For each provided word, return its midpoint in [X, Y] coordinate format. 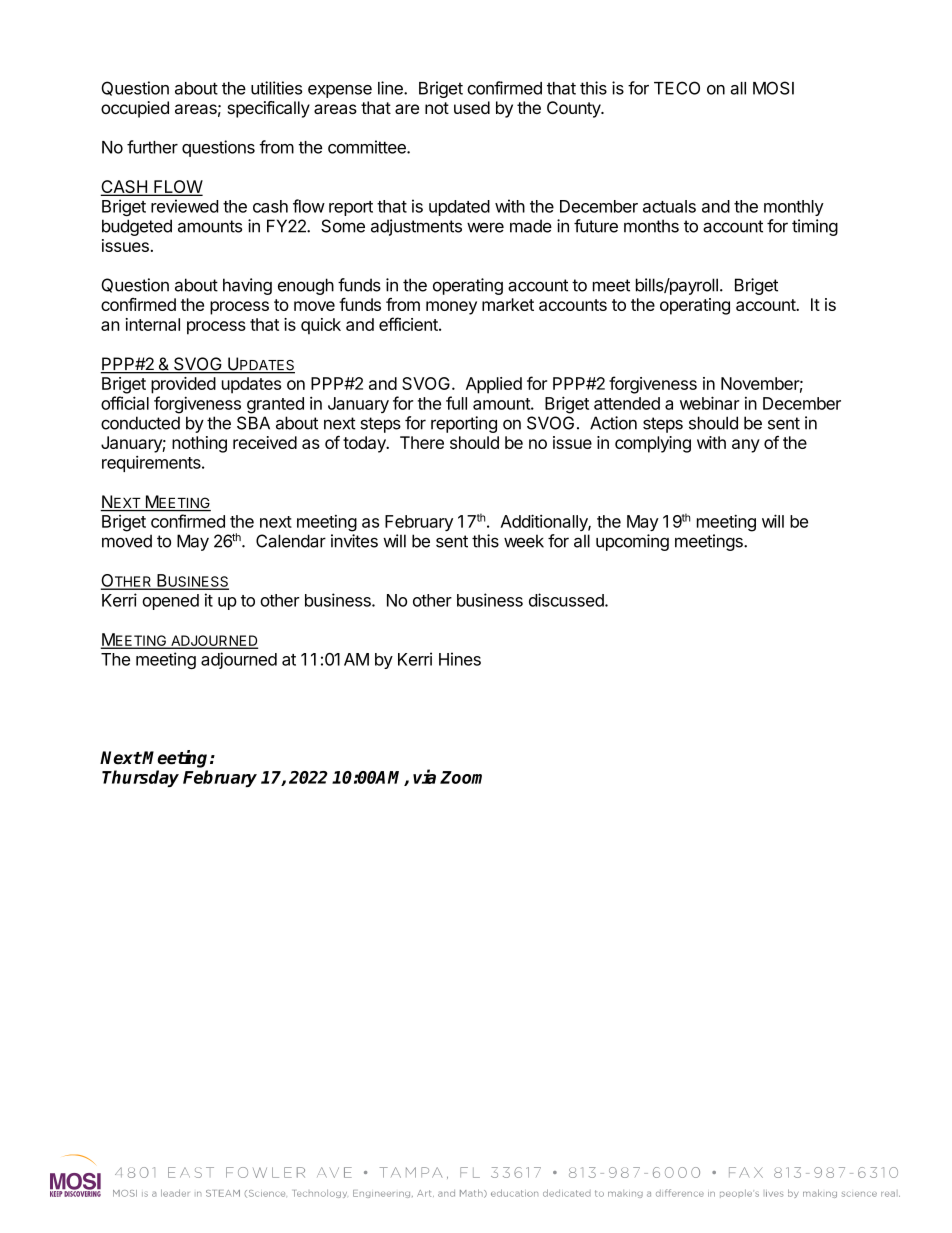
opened [170, 602]
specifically [269, 109]
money [451, 308]
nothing [199, 444]
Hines [460, 659]
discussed [567, 600]
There [422, 442]
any [746, 446]
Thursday [140, 778]
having [247, 286]
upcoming [632, 542]
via [424, 776]
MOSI [773, 88]
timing [815, 227]
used [472, 107]
